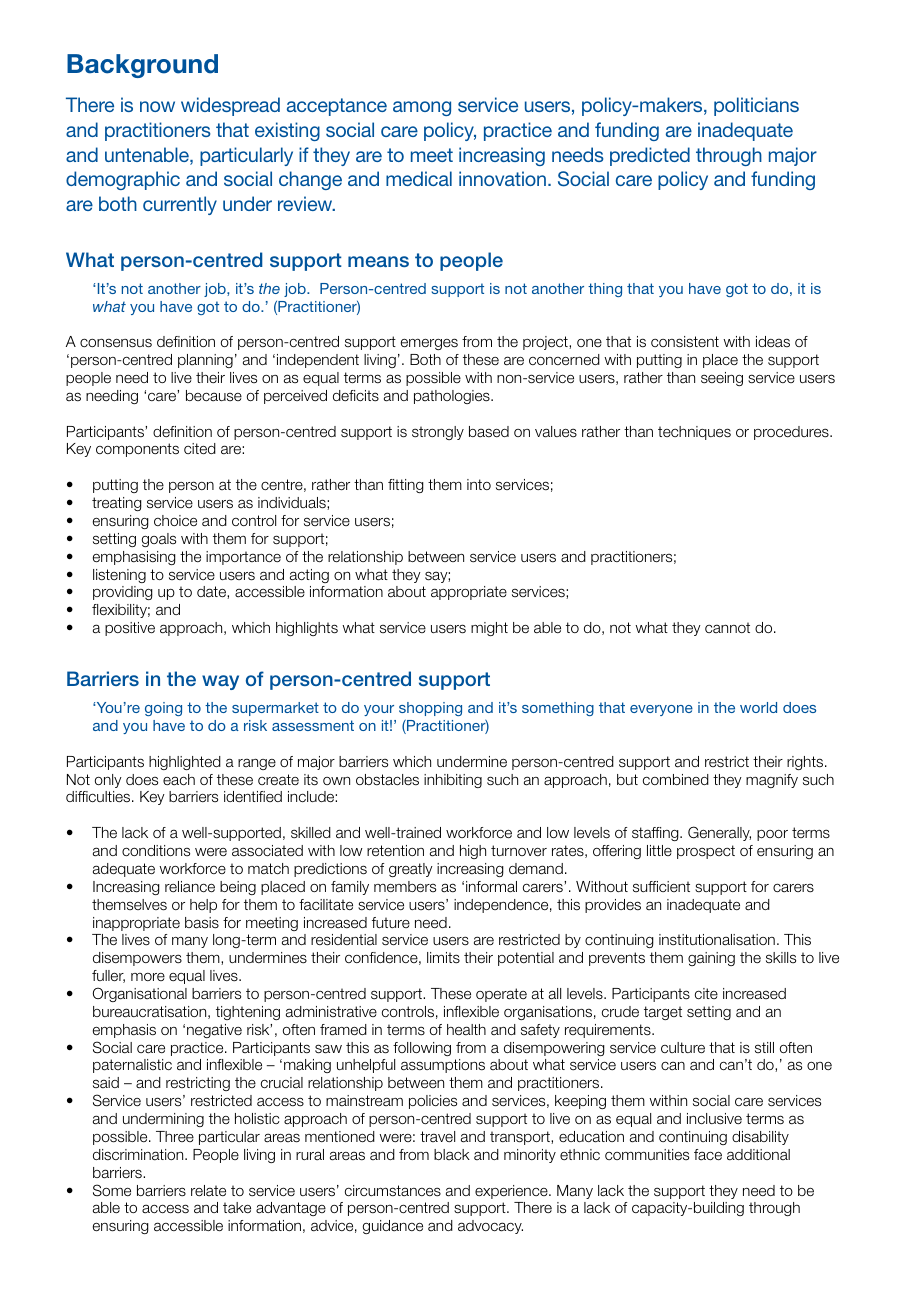 The height and width of the page is (1308, 924). Describe the element at coordinates (156, 850) in the page. I see `conditions` at that location.
